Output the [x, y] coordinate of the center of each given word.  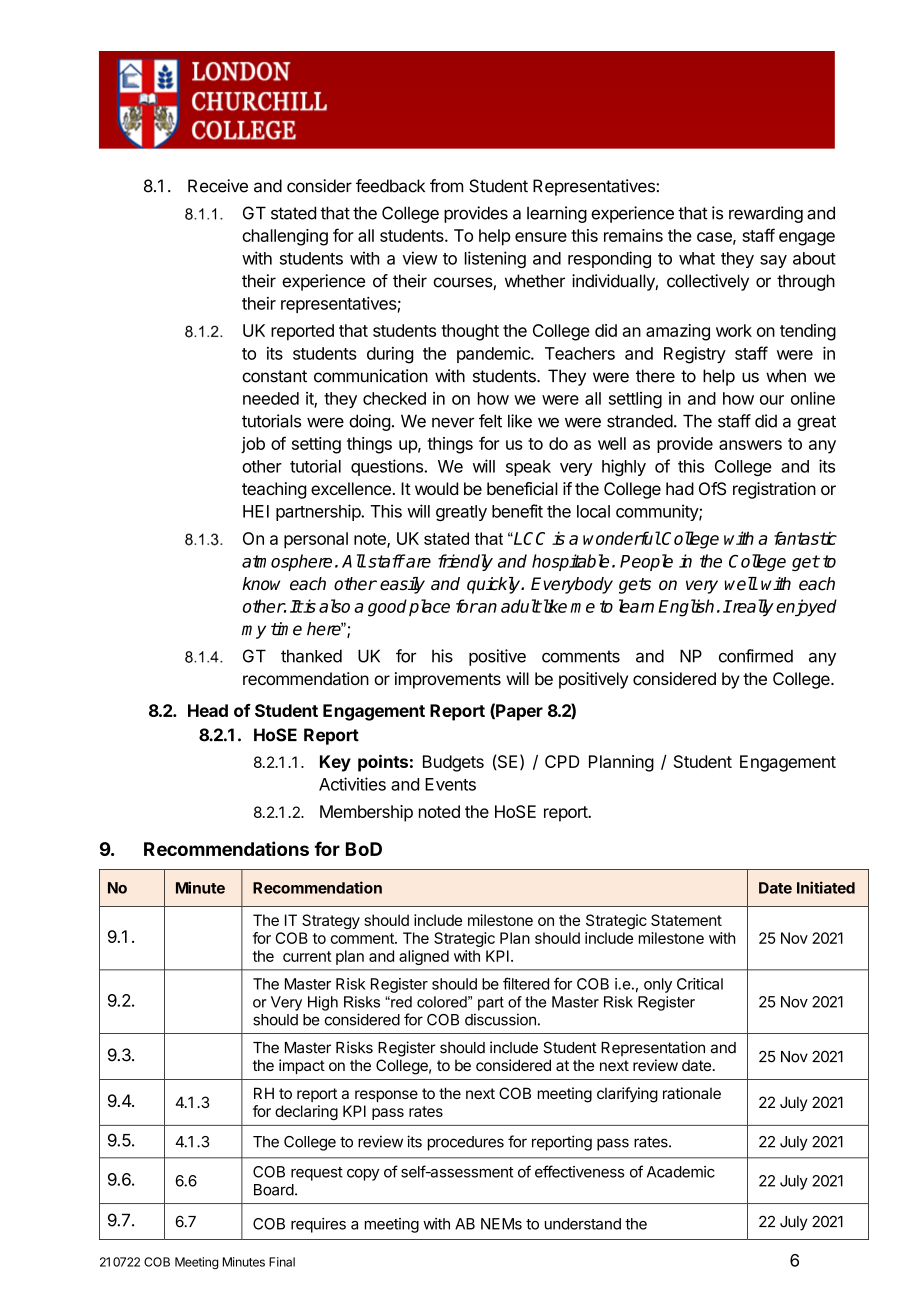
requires [318, 1225]
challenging [285, 237]
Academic [681, 1172]
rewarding [766, 214]
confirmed [756, 656]
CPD [562, 761]
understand [583, 1224]
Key [335, 763]
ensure [541, 237]
